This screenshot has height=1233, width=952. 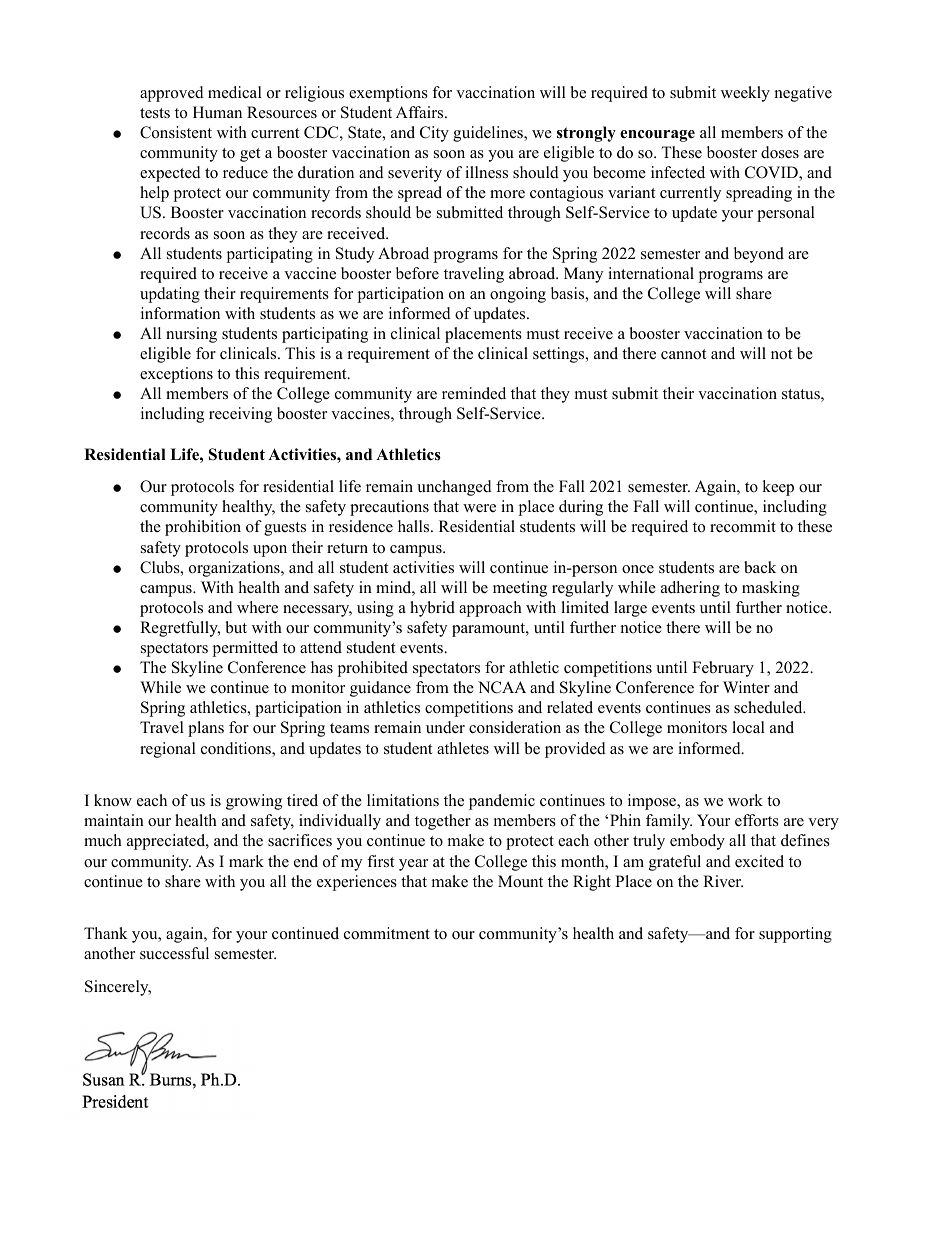 What do you see at coordinates (743, 526) in the screenshot?
I see `recommit` at bounding box center [743, 526].
